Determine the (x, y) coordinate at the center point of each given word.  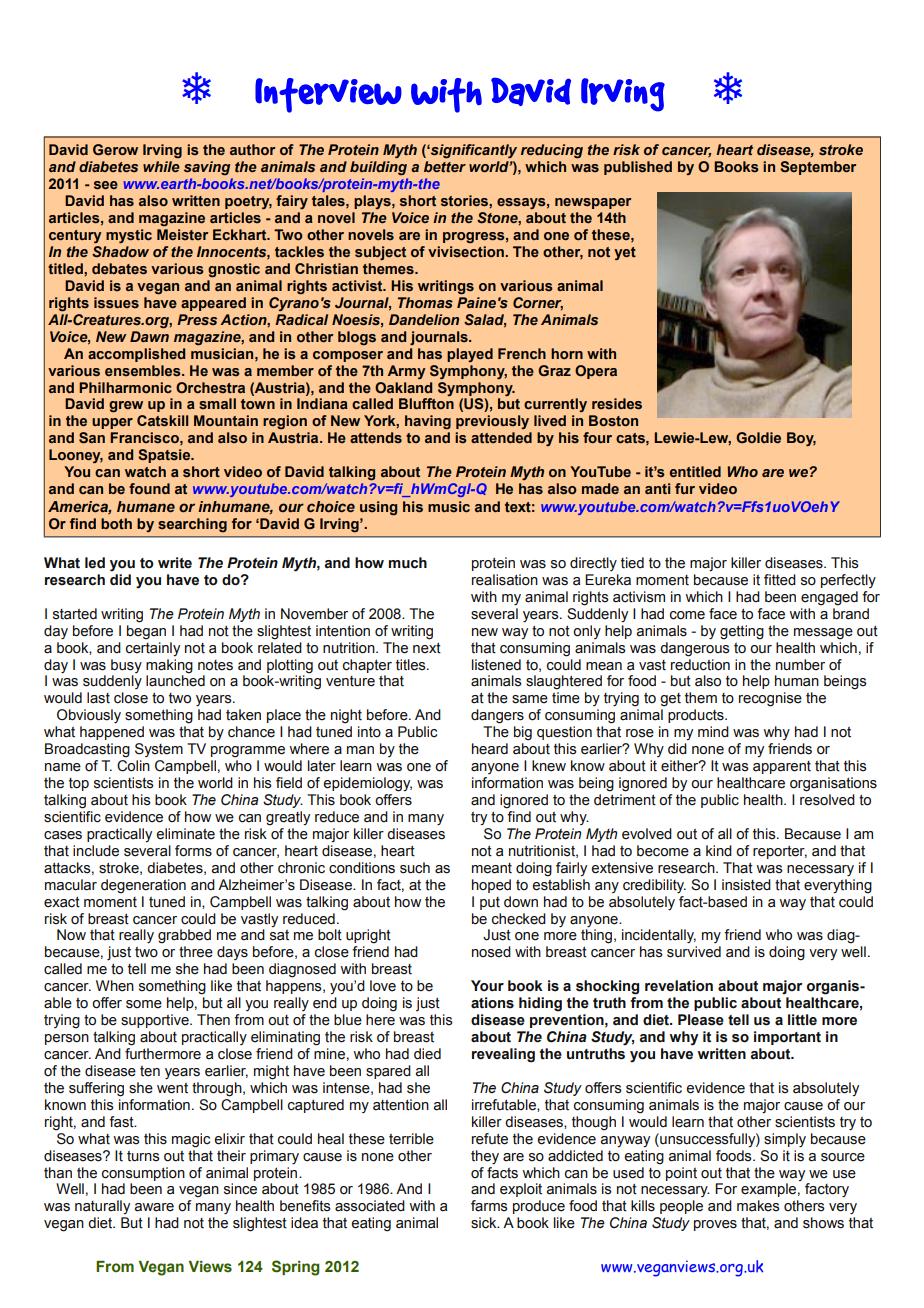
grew (126, 407)
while (161, 166)
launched (175, 680)
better (445, 166)
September (818, 168)
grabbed (184, 936)
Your (487, 986)
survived (694, 952)
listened (496, 665)
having (428, 422)
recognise (770, 699)
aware (154, 1207)
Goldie (758, 438)
